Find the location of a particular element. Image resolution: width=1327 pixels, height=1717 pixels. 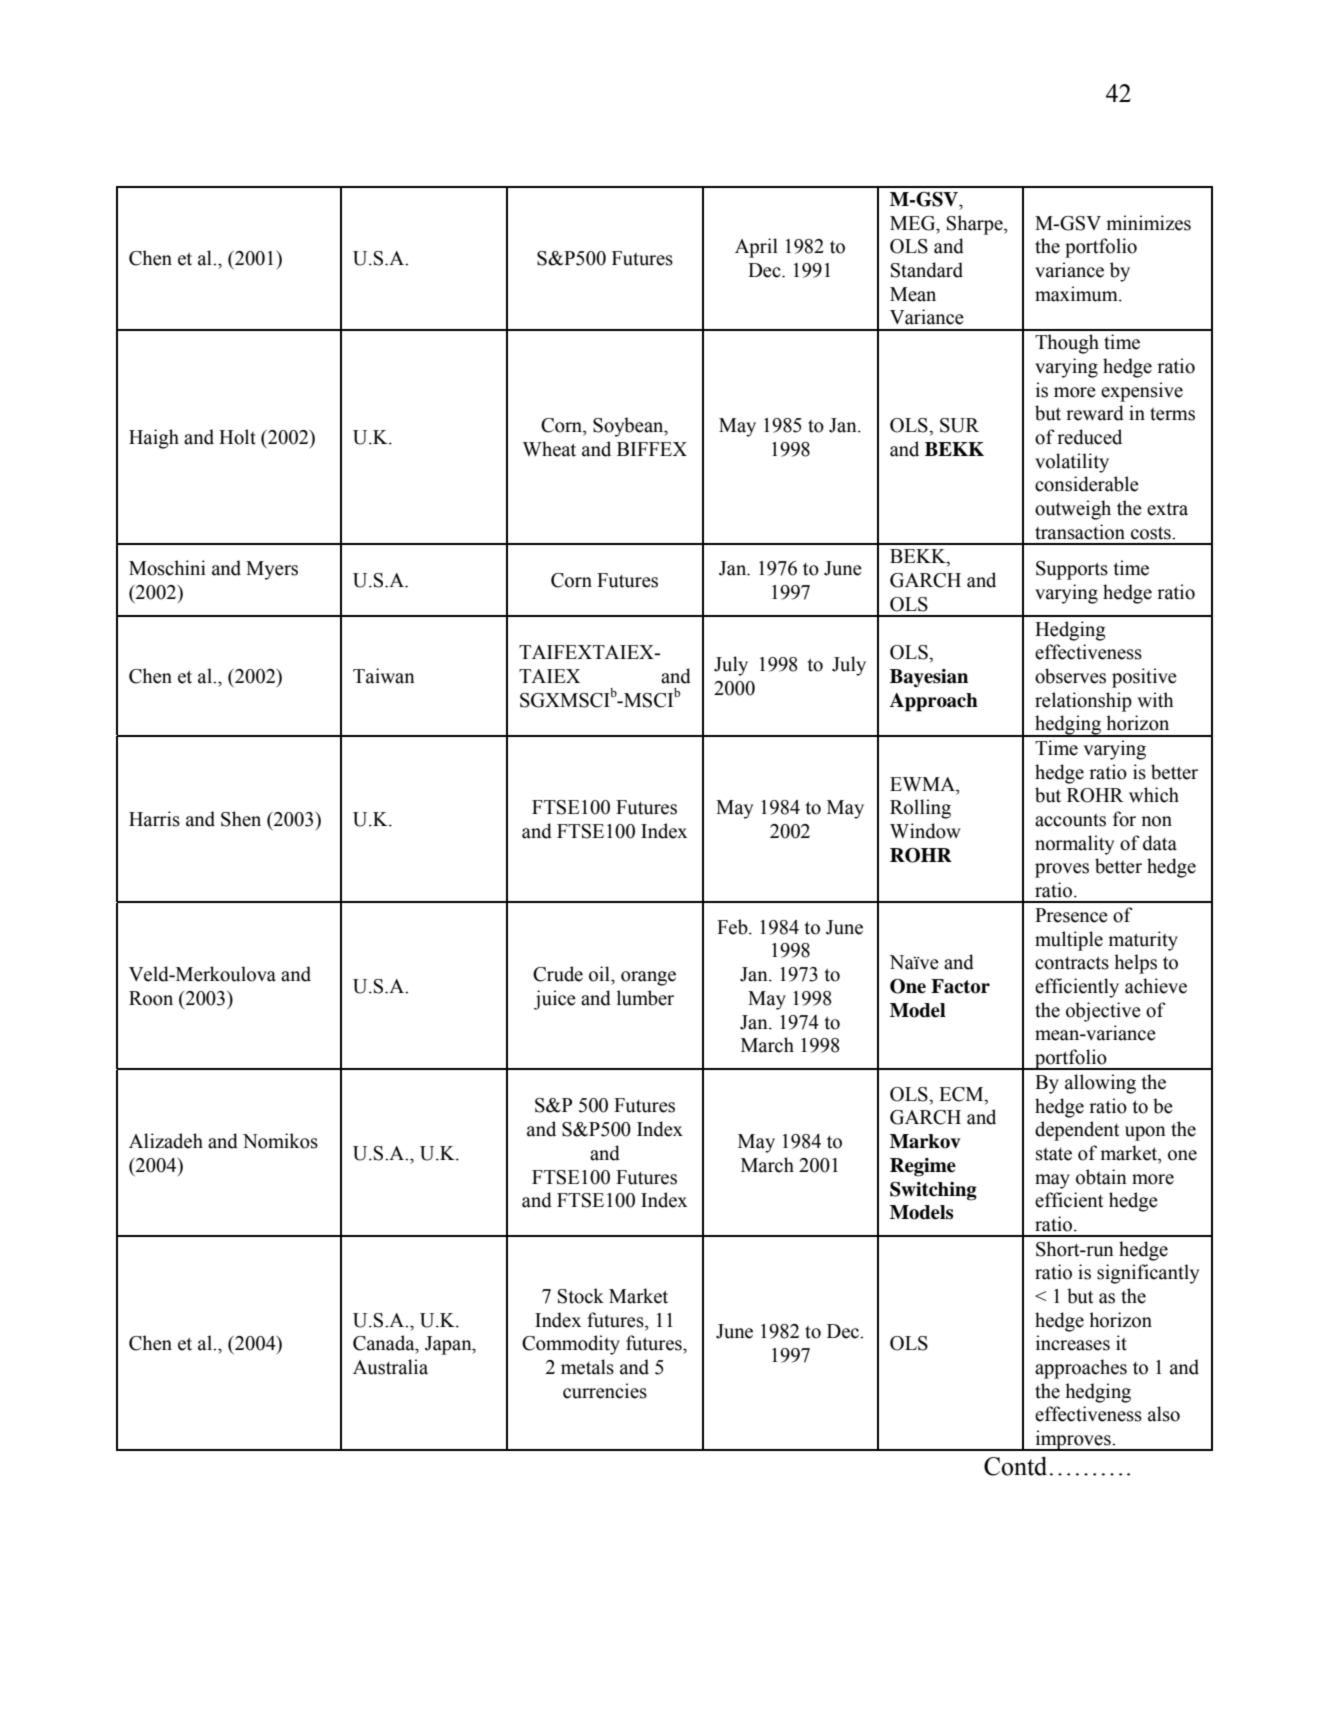

April is located at coordinates (756, 248).
